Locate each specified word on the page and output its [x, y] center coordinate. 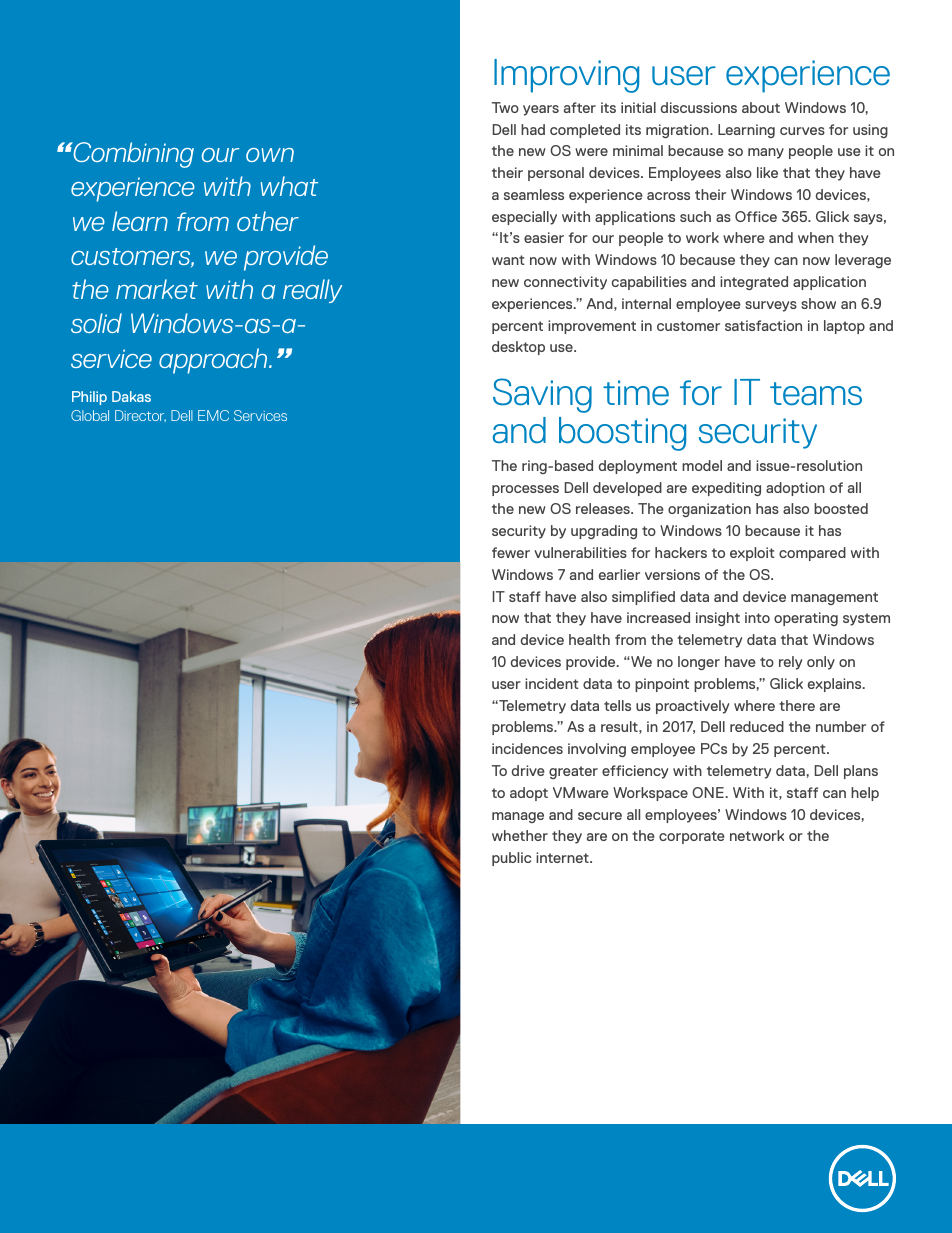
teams [816, 394]
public [511, 859]
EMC [213, 415]
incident [552, 683]
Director [140, 416]
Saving [542, 395]
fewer [511, 552]
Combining [132, 155]
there [797, 705]
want [508, 260]
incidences [527, 748]
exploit [752, 554]
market [157, 289]
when [816, 237]
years [541, 110]
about [761, 107]
